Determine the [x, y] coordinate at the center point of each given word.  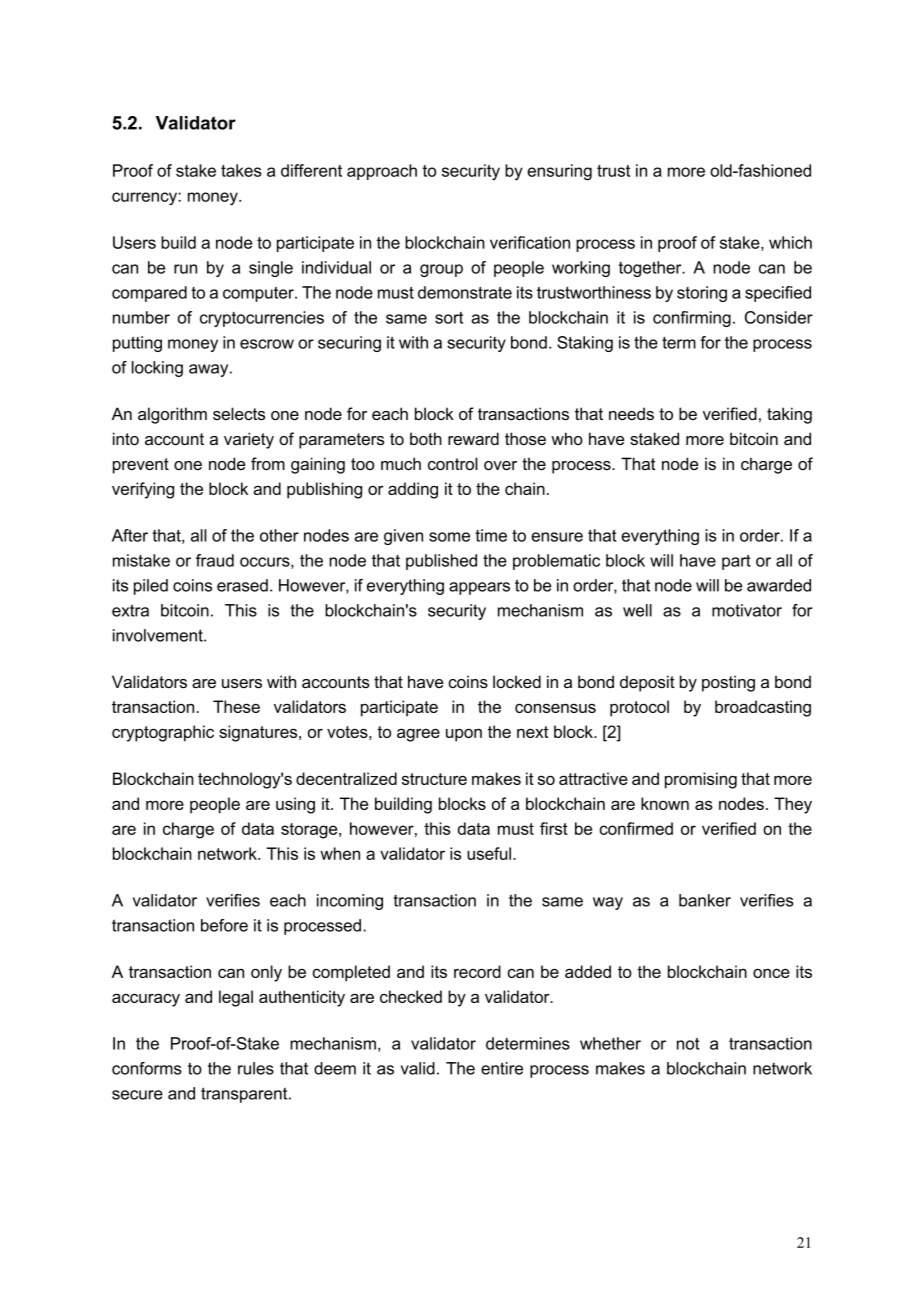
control [453, 463]
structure [434, 779]
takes [241, 170]
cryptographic [163, 733]
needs [631, 413]
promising [701, 780]
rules [256, 1068]
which [790, 242]
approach [382, 172]
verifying [143, 490]
